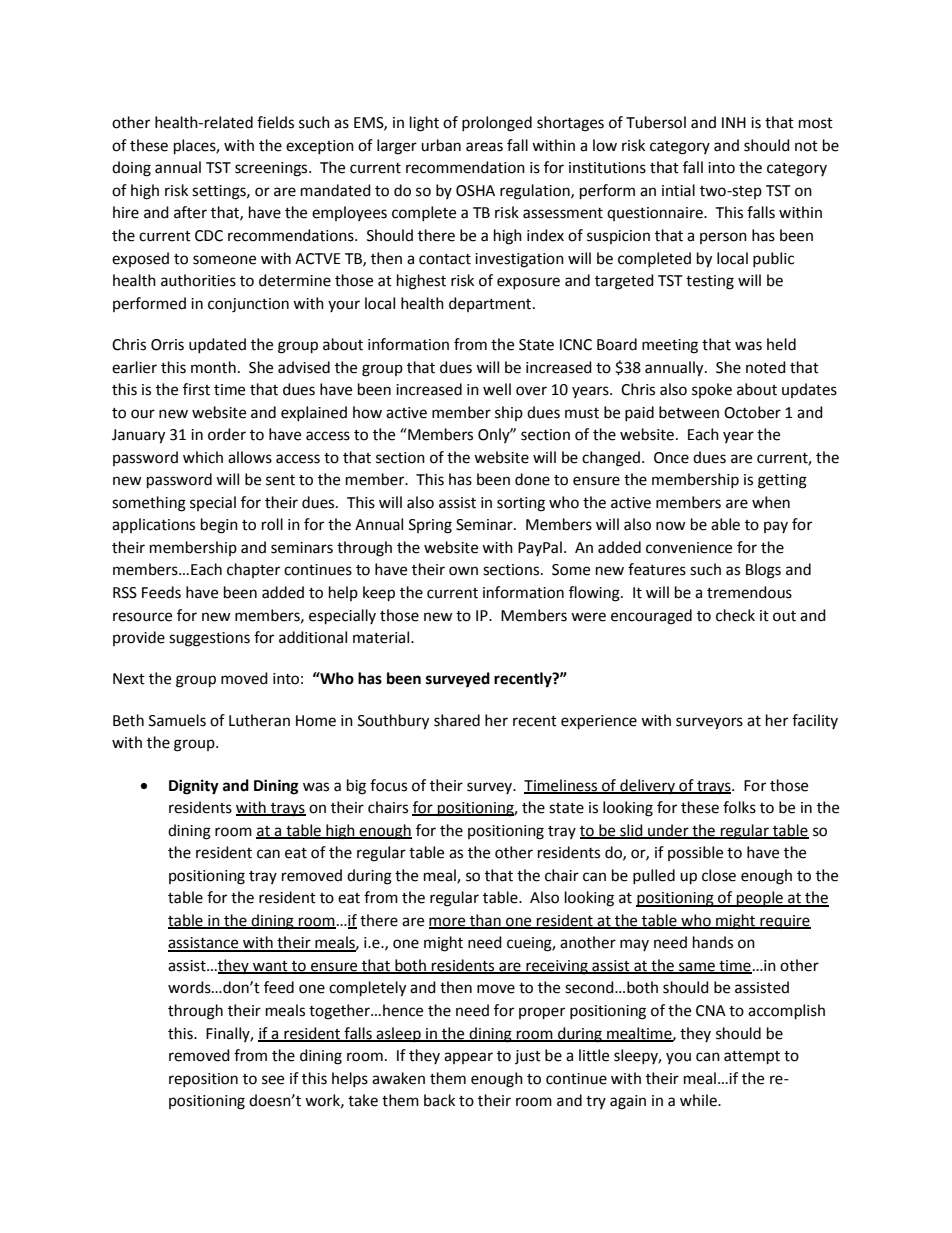  What do you see at coordinates (752, 1058) in the document?
I see `attempt` at bounding box center [752, 1058].
